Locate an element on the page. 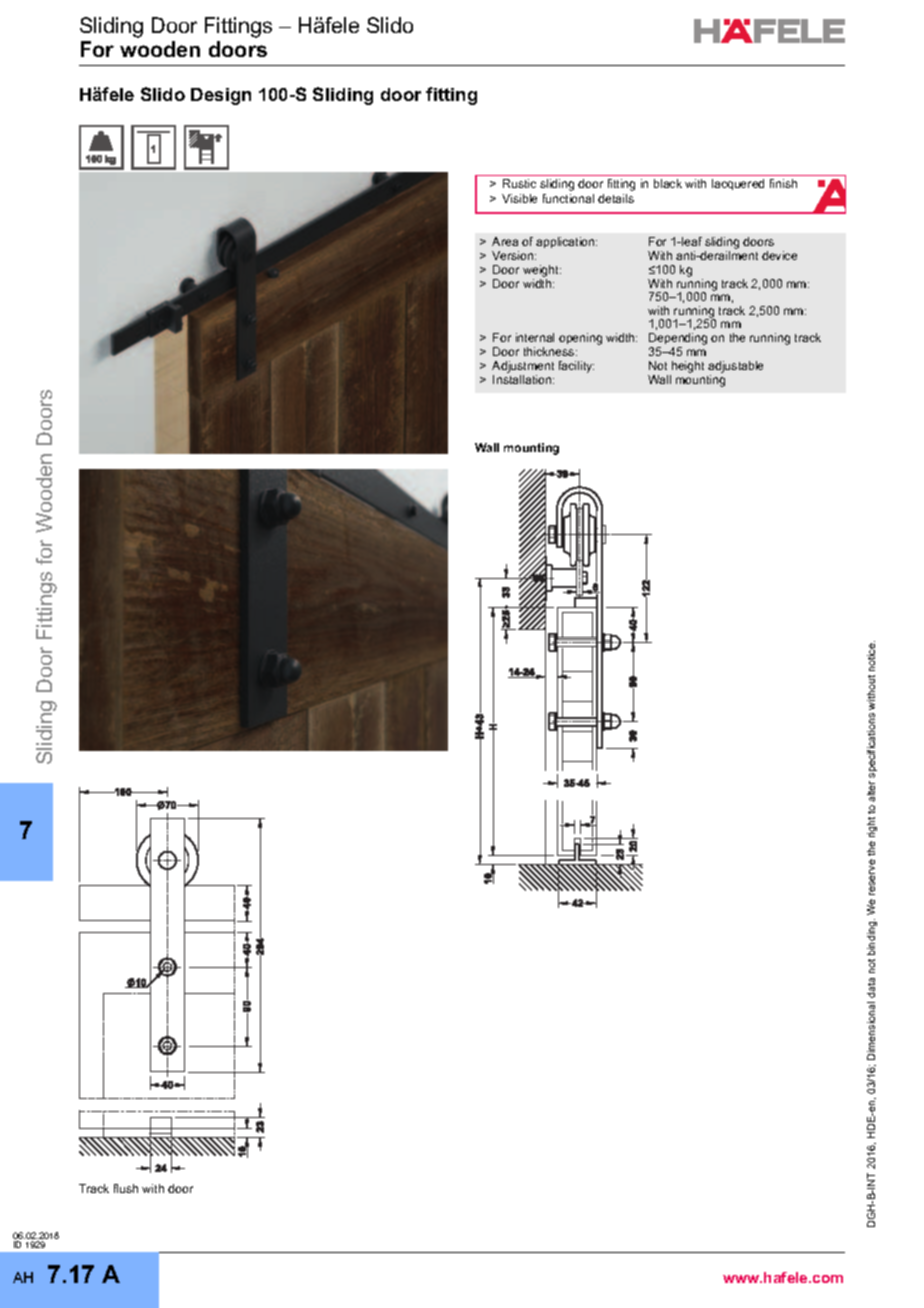  Installation is located at coordinates (523, 379).
